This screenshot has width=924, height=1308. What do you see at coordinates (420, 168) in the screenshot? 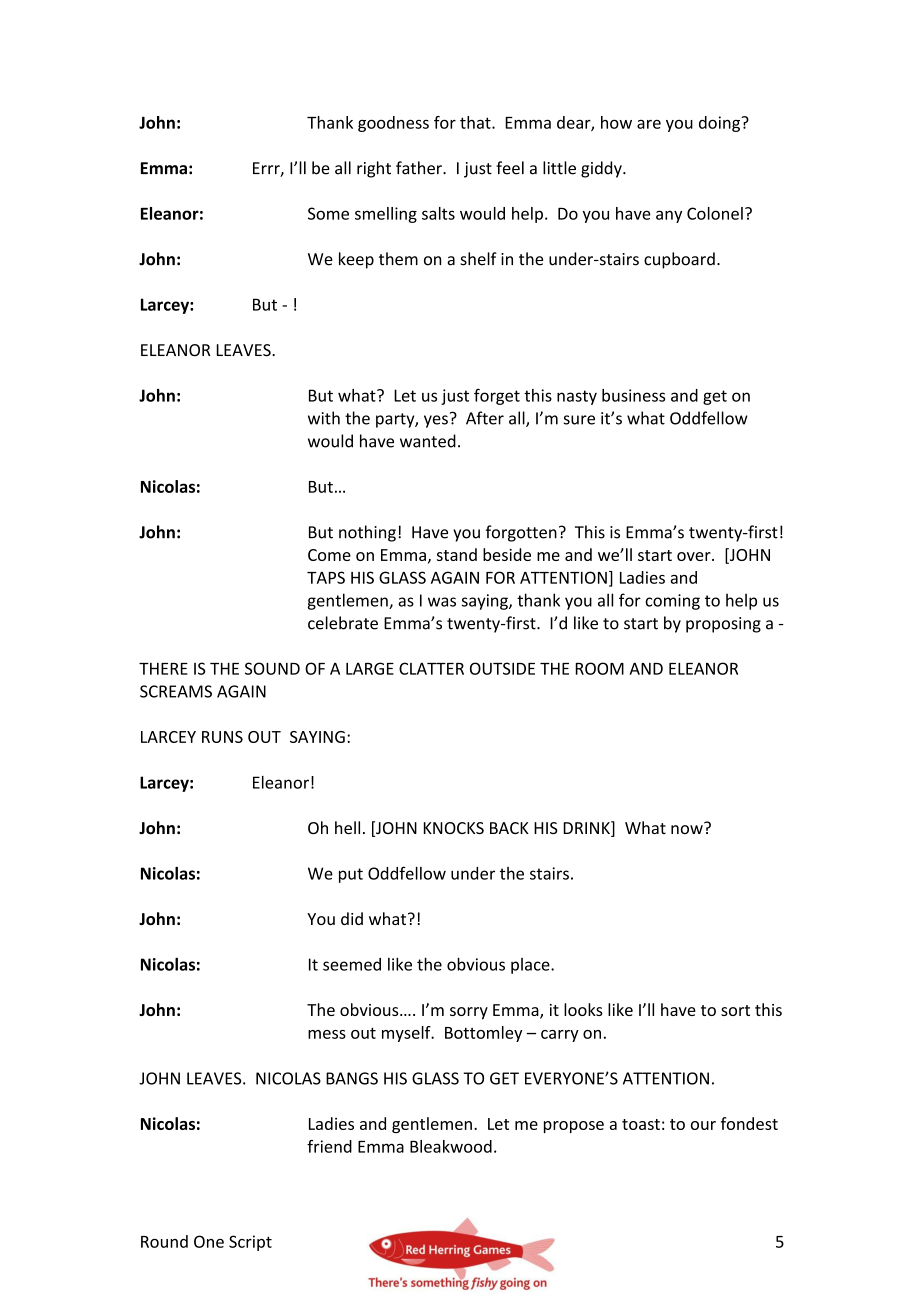
I see `father` at bounding box center [420, 168].
